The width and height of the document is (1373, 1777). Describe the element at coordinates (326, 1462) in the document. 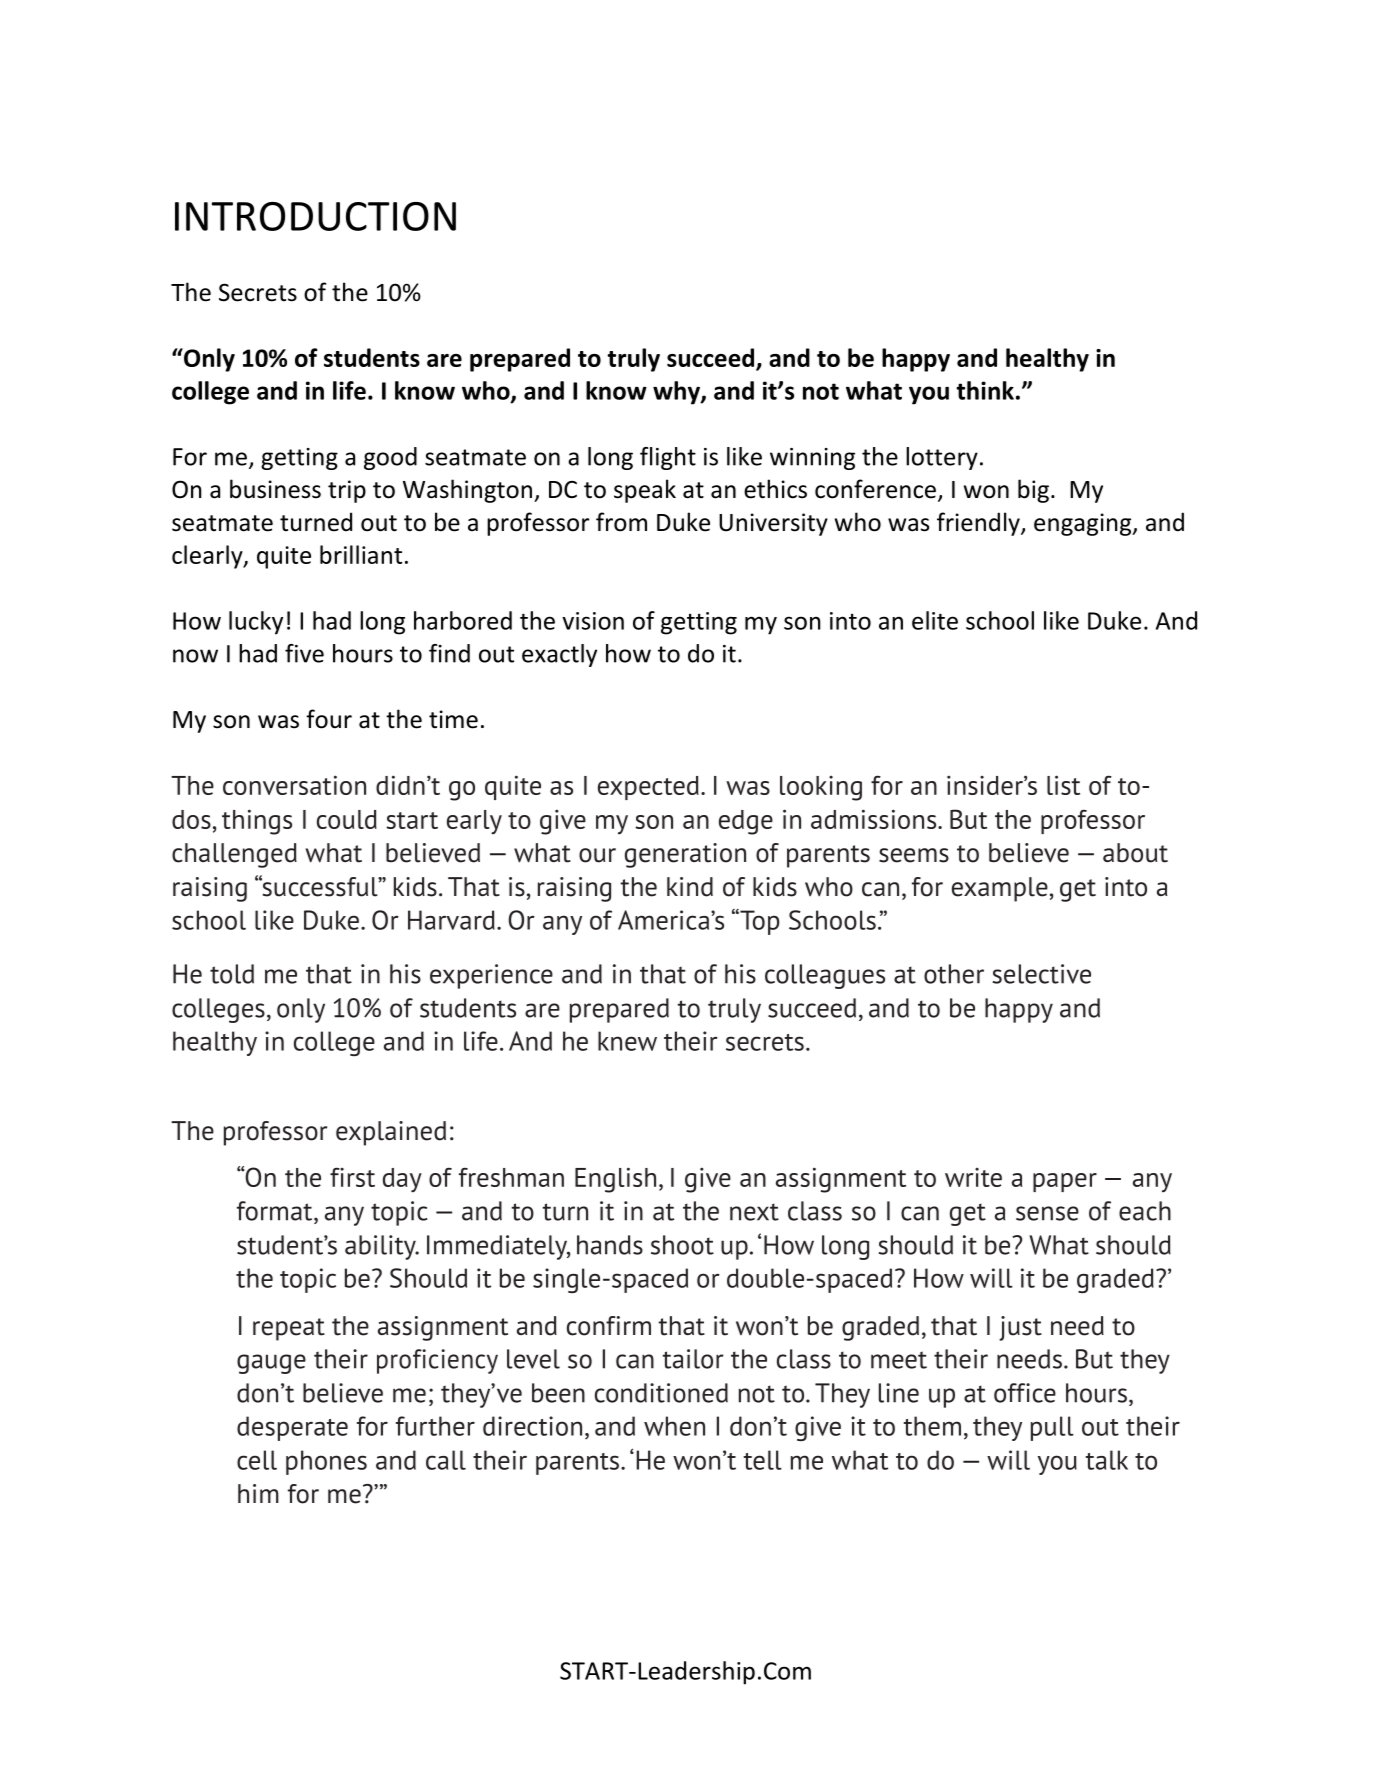

I see `phones` at that location.
